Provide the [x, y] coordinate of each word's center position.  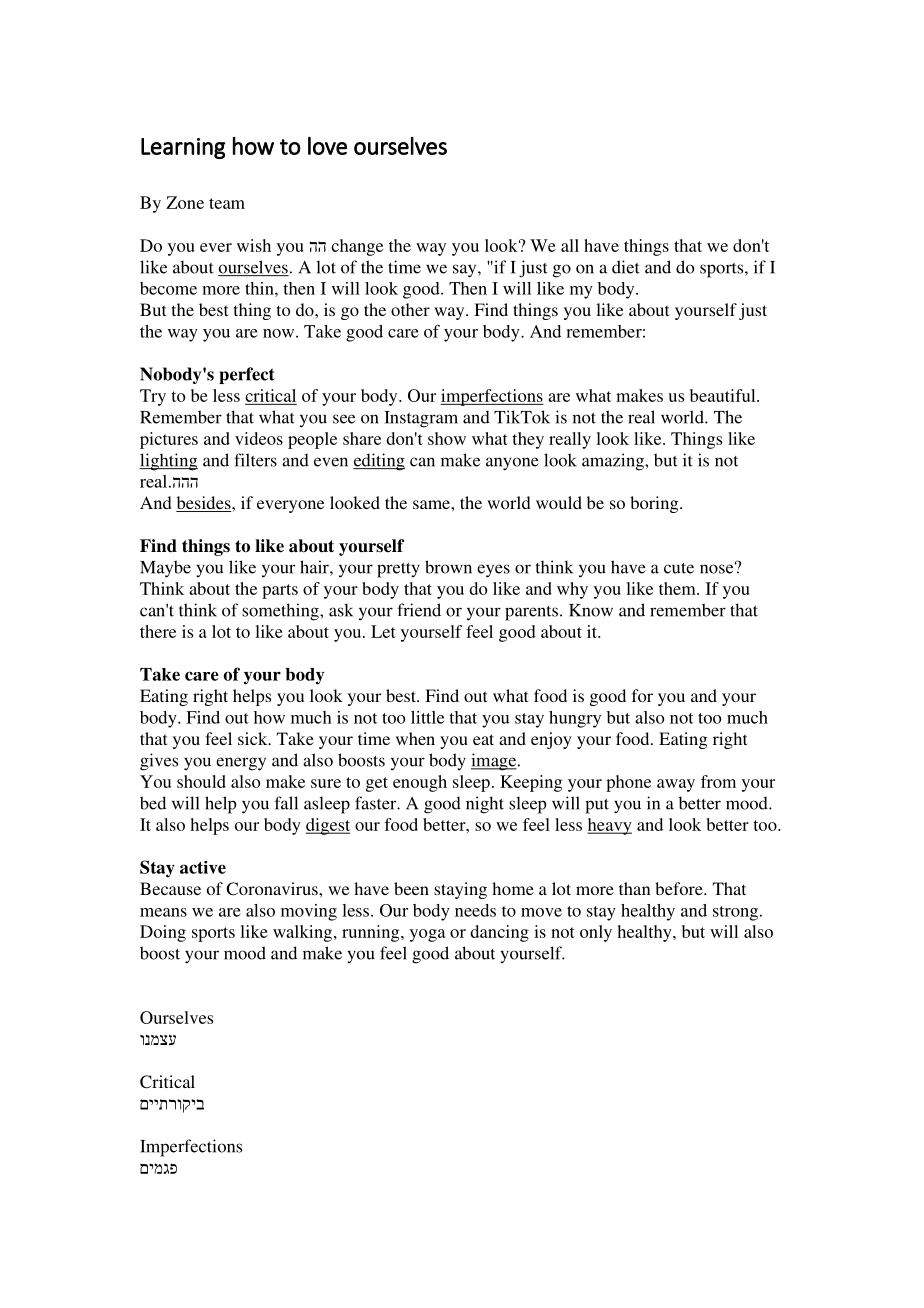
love [327, 146]
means [163, 912]
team [227, 203]
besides [204, 504]
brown [448, 567]
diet [626, 267]
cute [679, 568]
